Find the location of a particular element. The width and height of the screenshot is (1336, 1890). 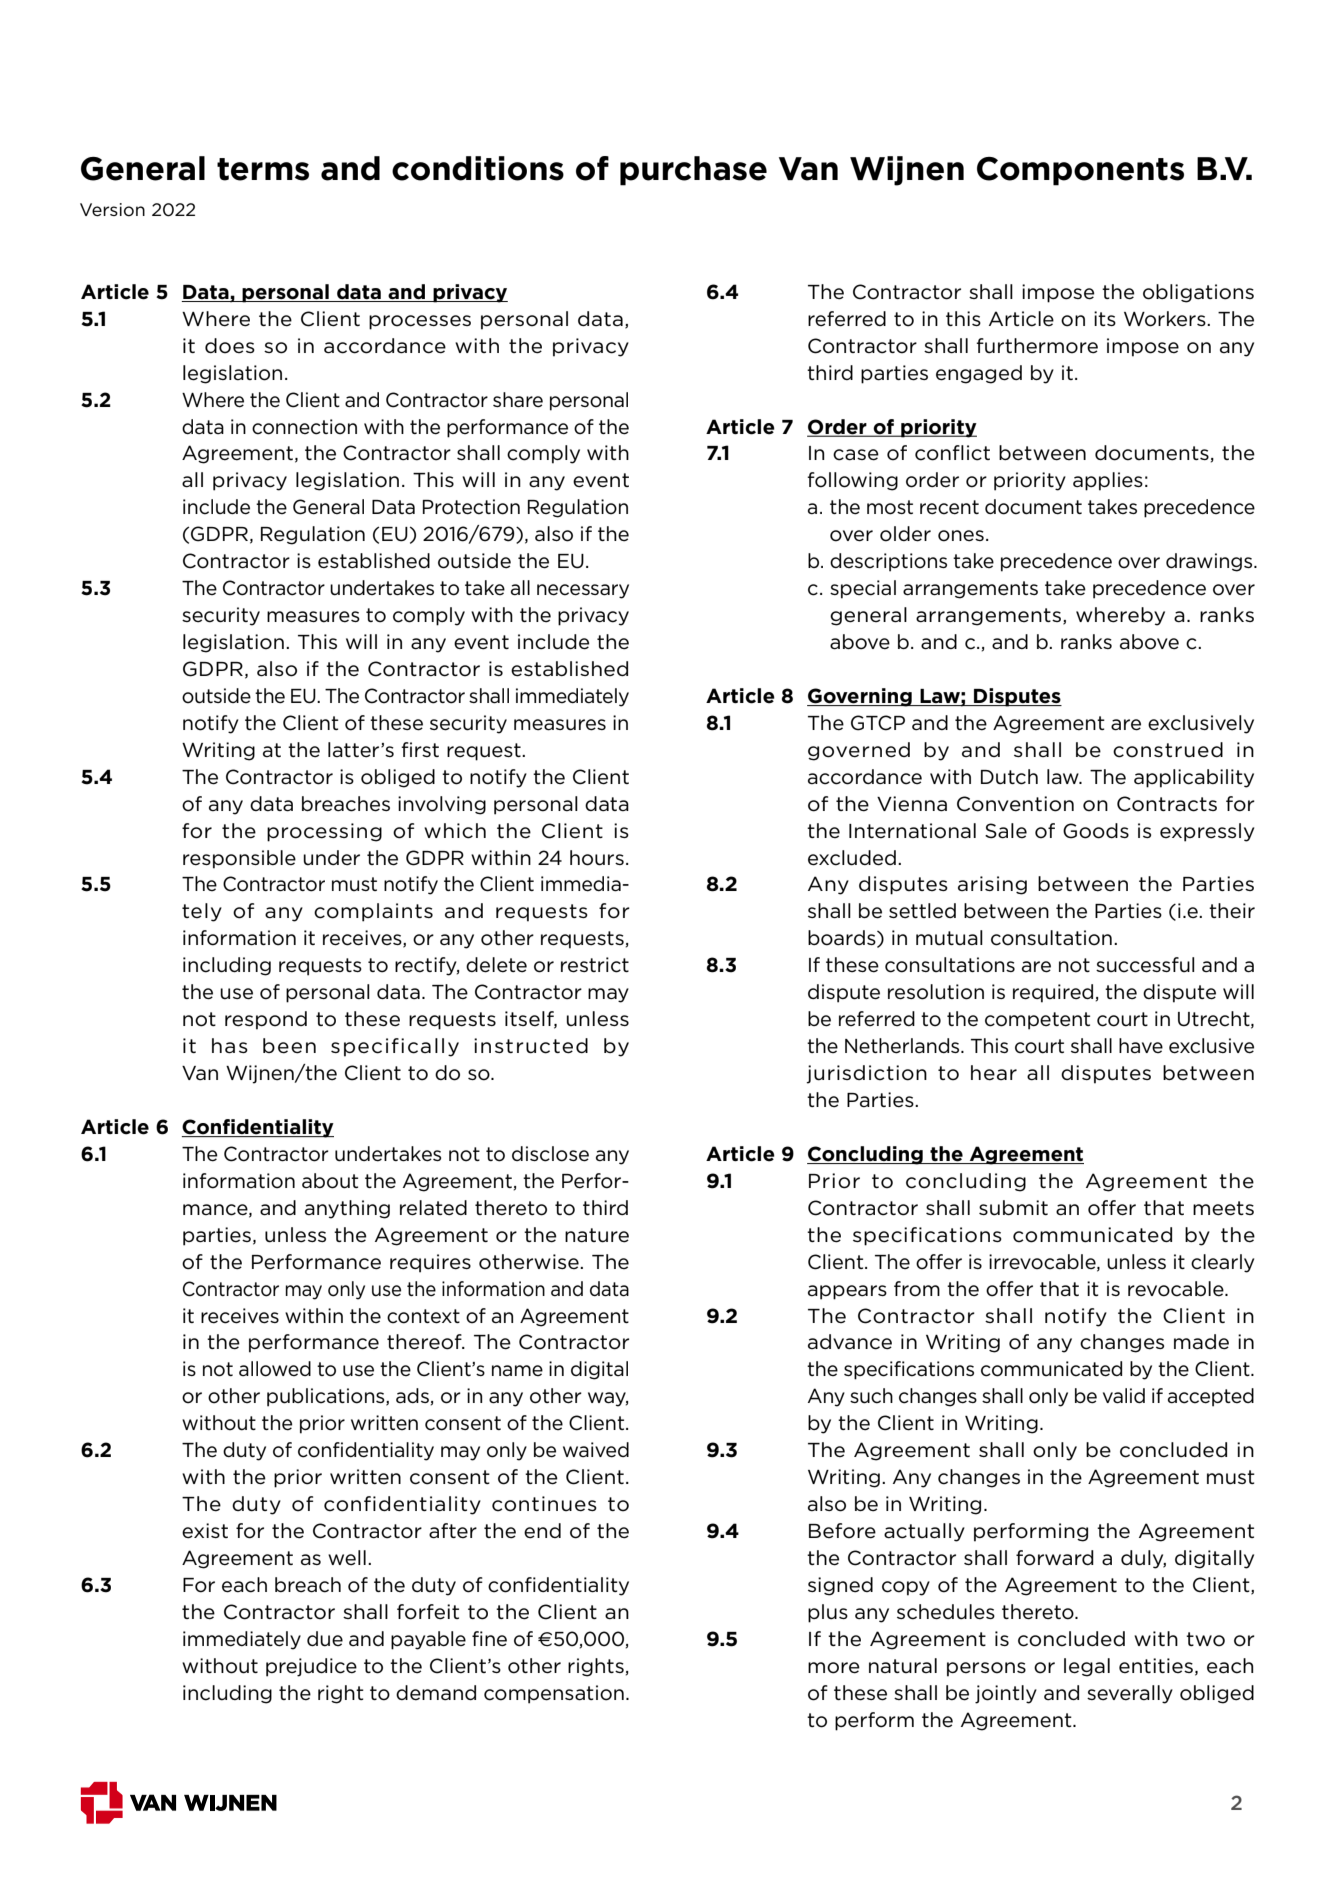

responsible is located at coordinates (239, 859).
